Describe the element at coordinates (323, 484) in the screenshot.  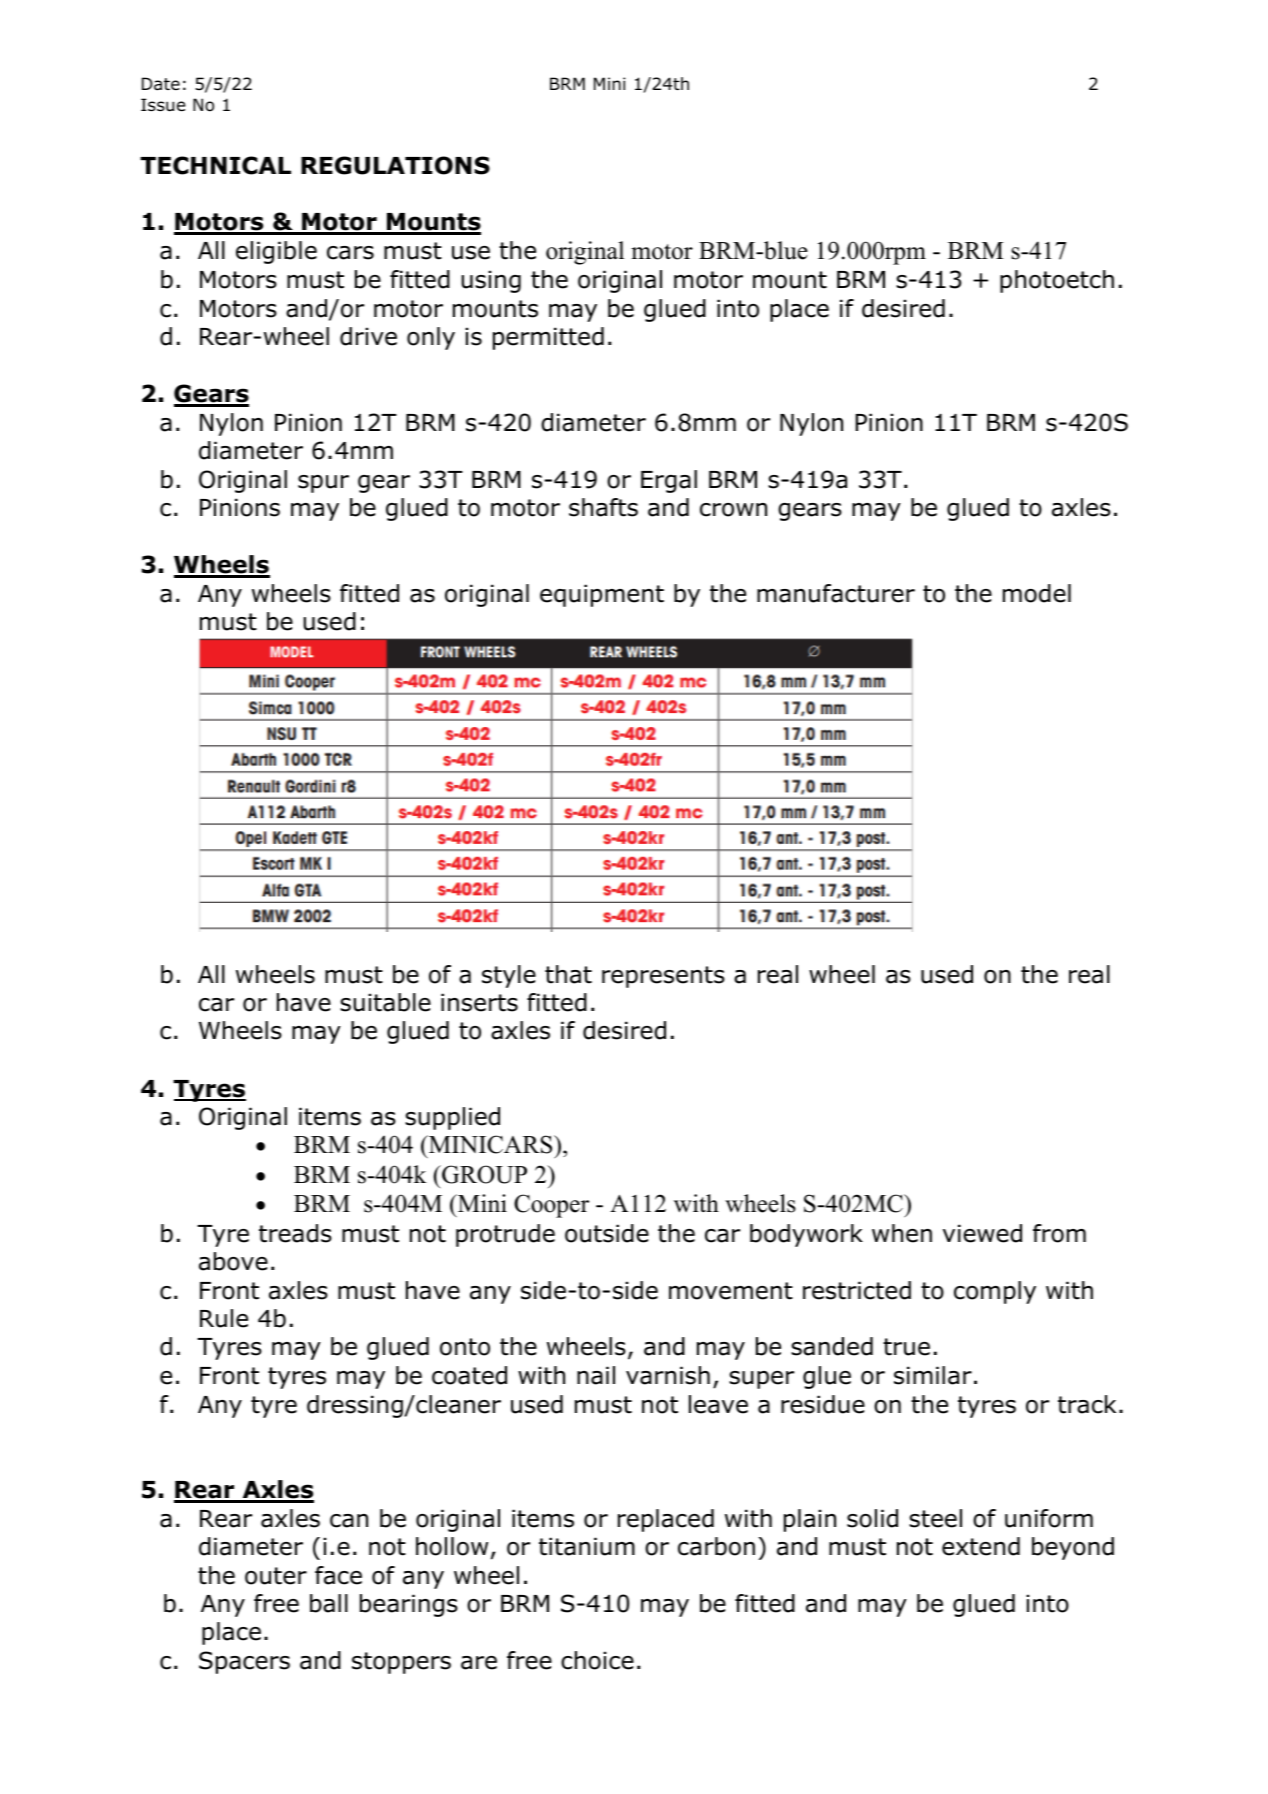
I see `spur` at that location.
